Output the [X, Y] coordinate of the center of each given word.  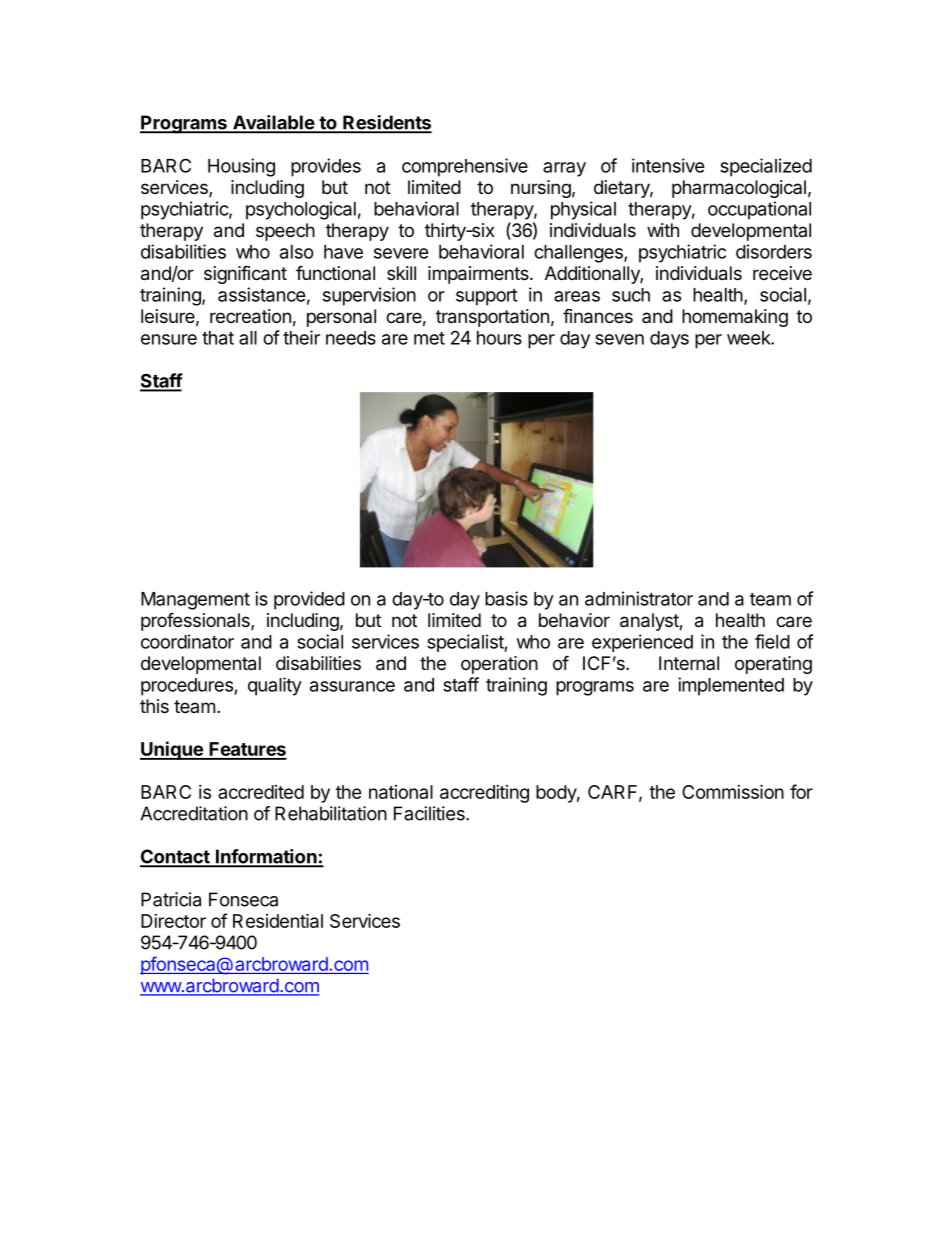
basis [506, 598]
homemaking [735, 318]
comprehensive [465, 167]
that [218, 338]
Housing [241, 167]
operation [499, 665]
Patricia [171, 899]
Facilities [430, 813]
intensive [668, 165]
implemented [731, 686]
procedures [188, 687]
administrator [639, 598]
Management [195, 601]
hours [499, 338]
